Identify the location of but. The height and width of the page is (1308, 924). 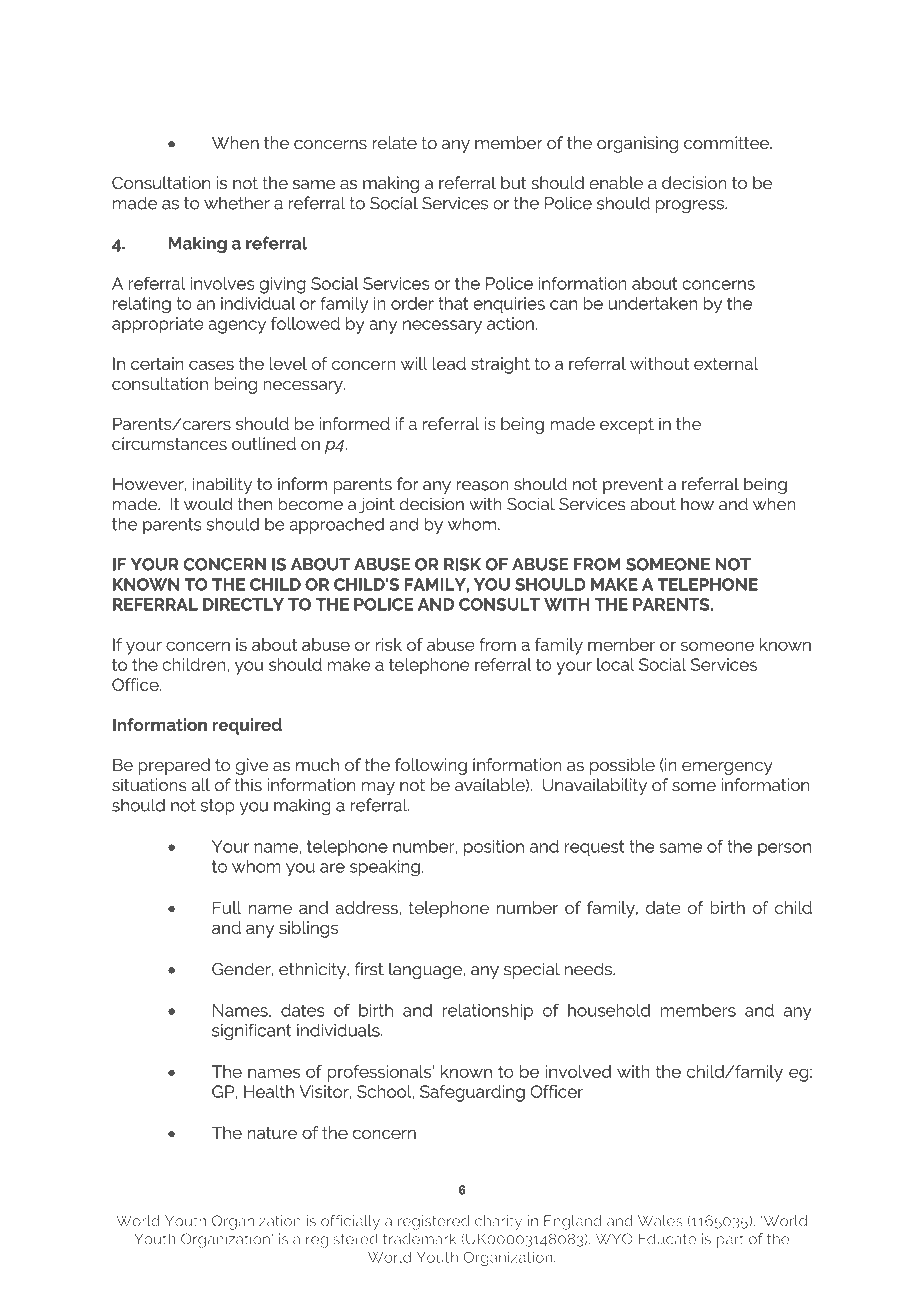
(514, 183).
